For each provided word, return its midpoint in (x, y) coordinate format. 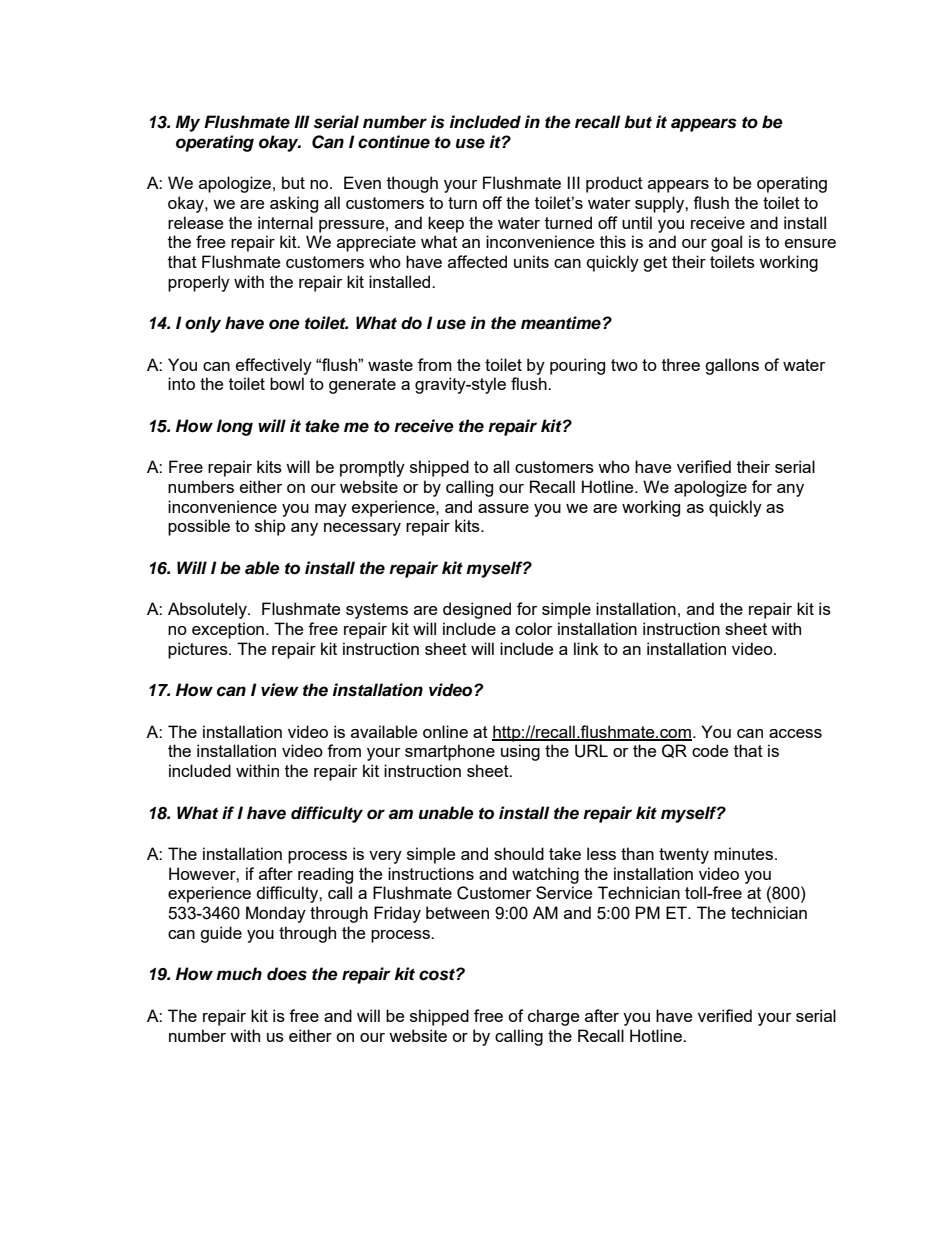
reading (325, 875)
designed (477, 610)
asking (294, 204)
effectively (274, 366)
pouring (577, 366)
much (239, 974)
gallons (732, 366)
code (710, 750)
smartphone (450, 752)
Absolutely (208, 610)
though (412, 184)
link (586, 648)
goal (726, 243)
